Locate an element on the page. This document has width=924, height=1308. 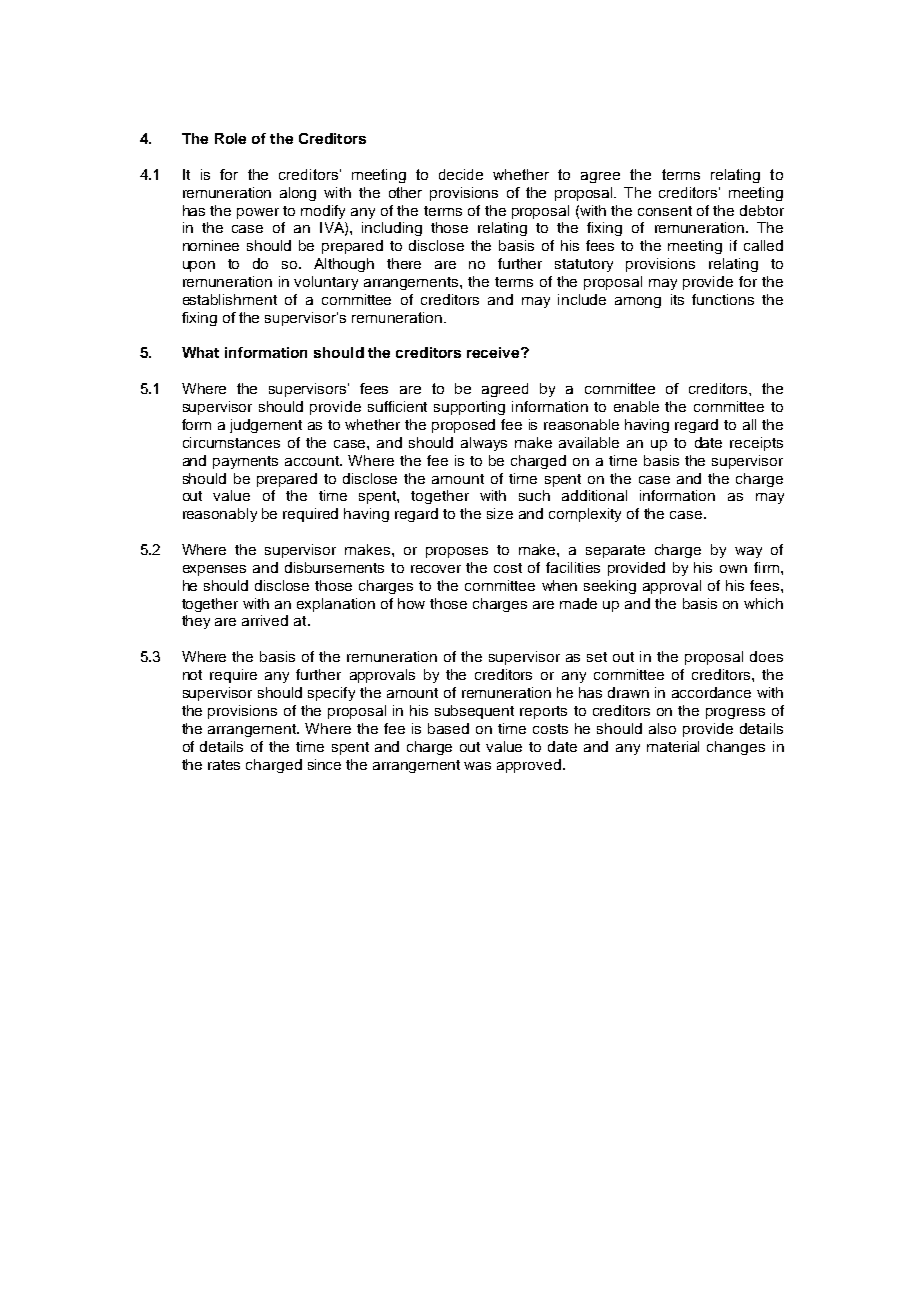
What is located at coordinates (200, 352).
